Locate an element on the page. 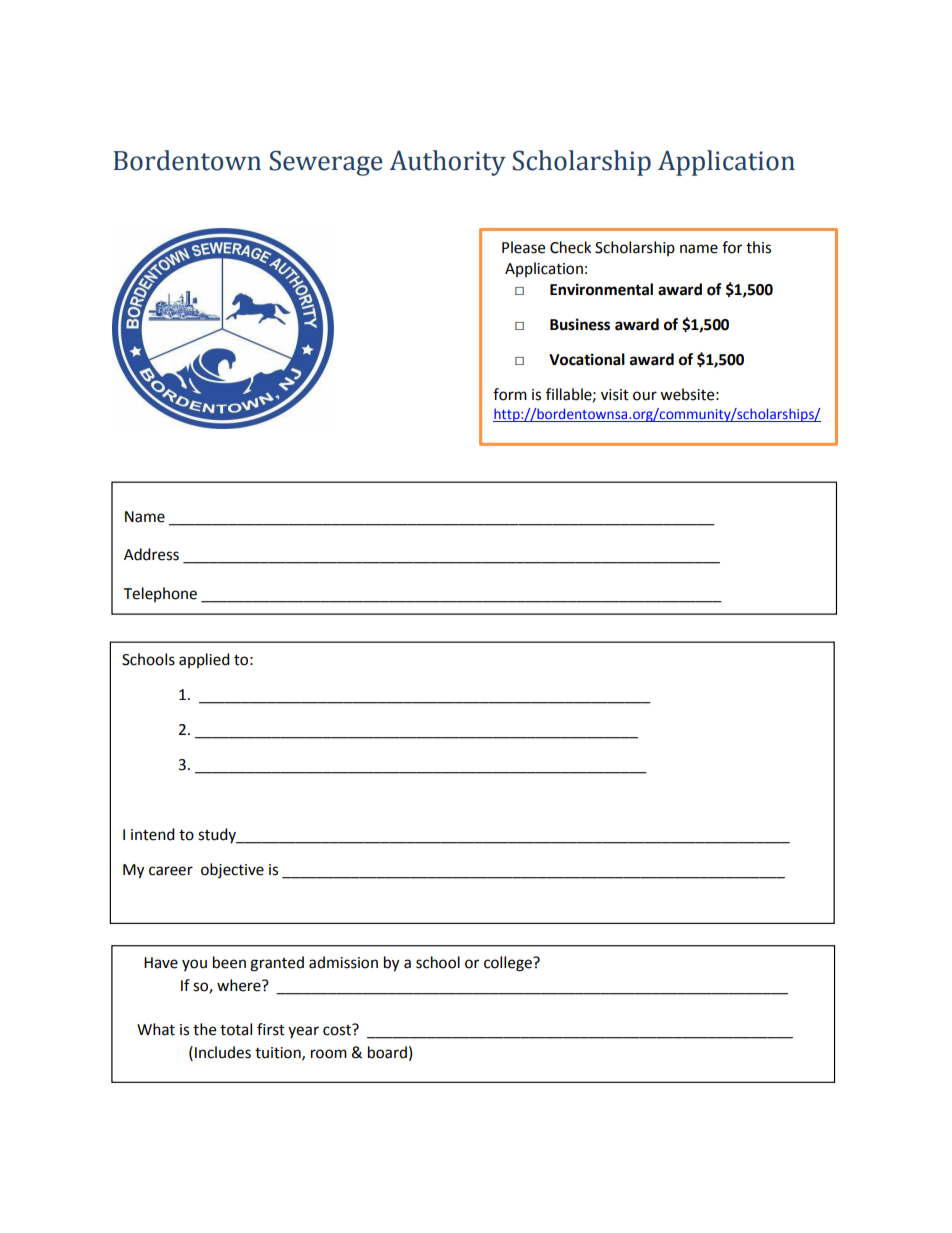 The width and height of the page is (952, 1233). Vocational is located at coordinates (587, 359).
